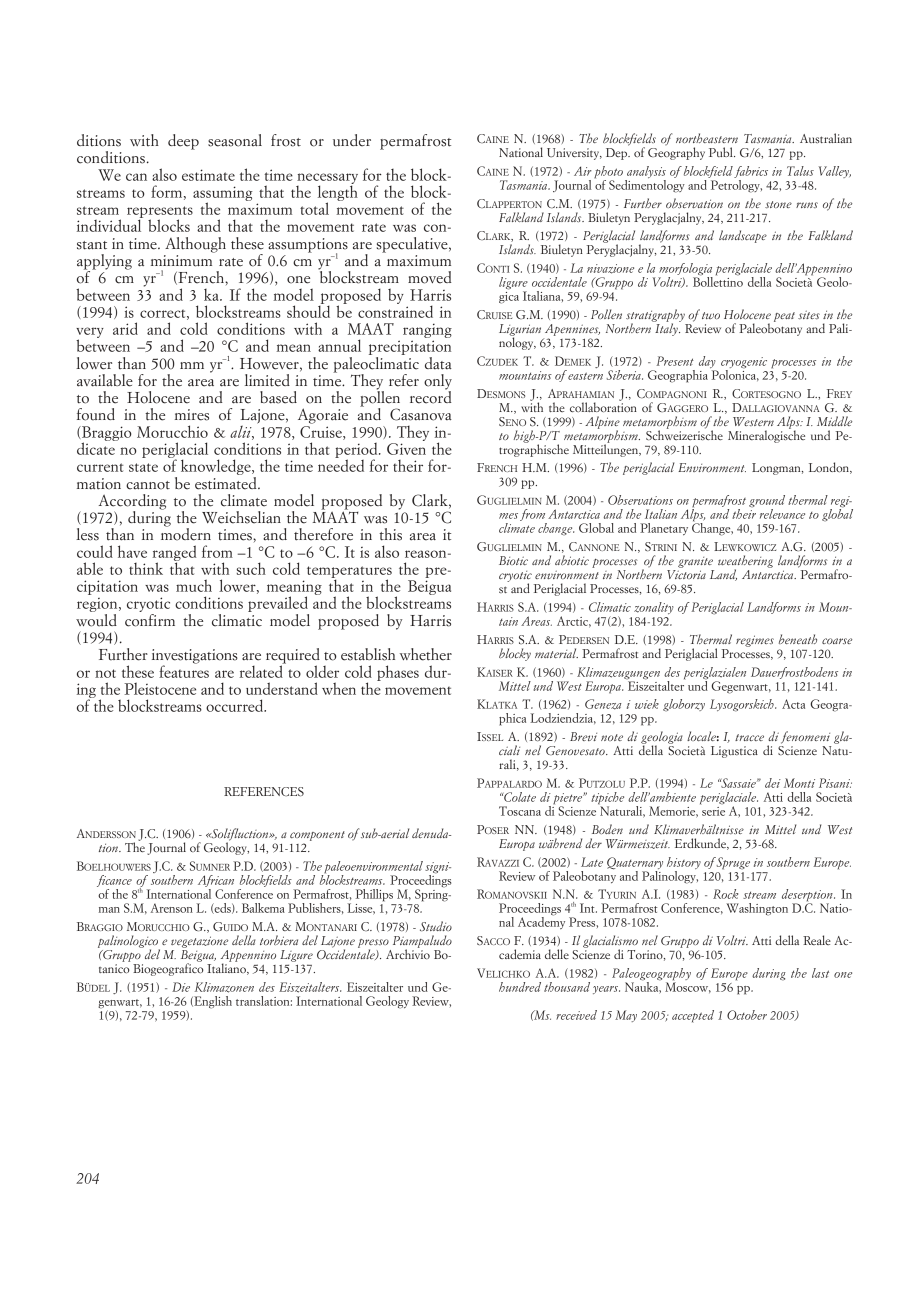 The image size is (924, 1308). What do you see at coordinates (744, 364) in the screenshot?
I see `cryogenic` at bounding box center [744, 364].
